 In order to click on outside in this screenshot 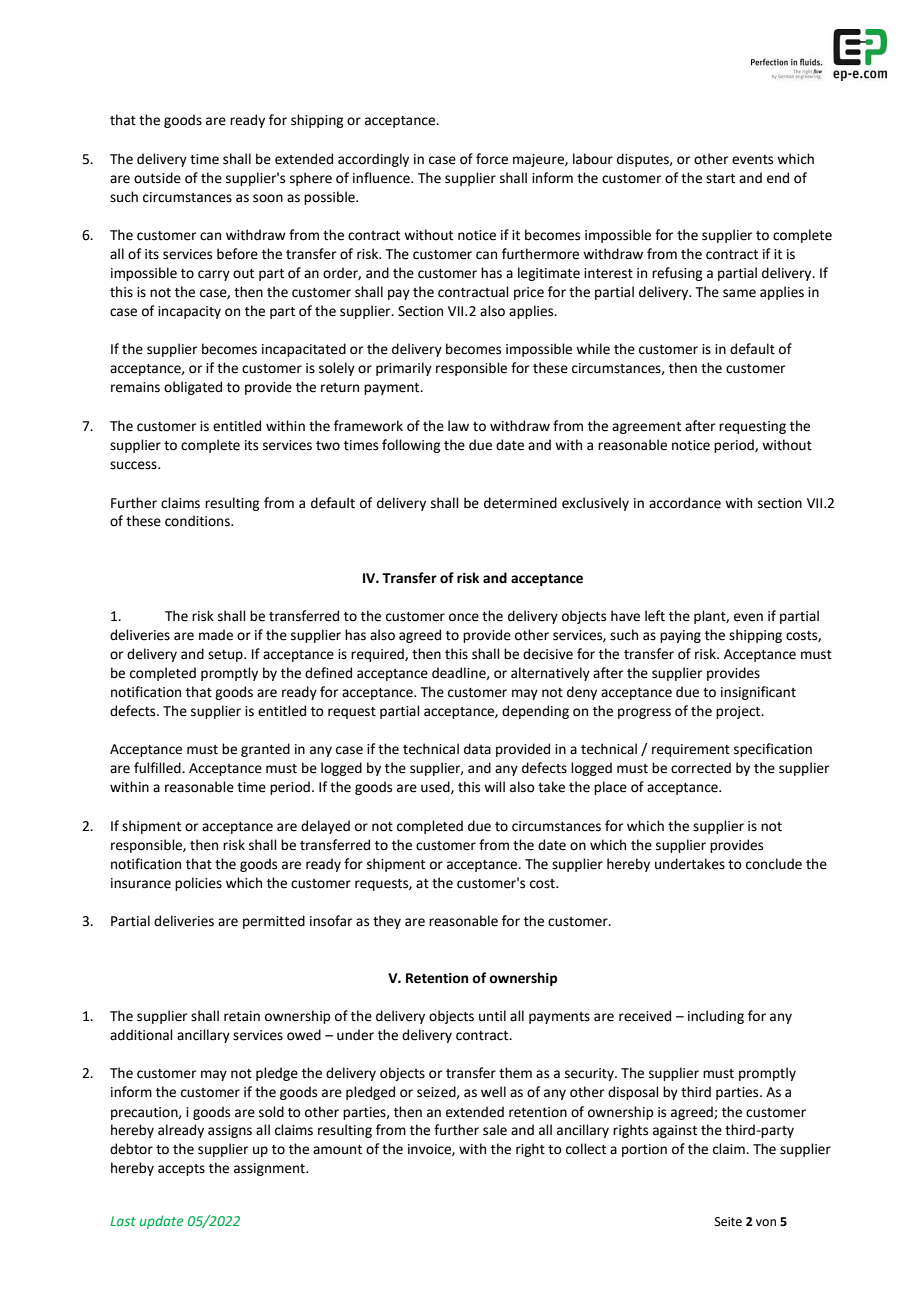, I will do `click(157, 178)`.
